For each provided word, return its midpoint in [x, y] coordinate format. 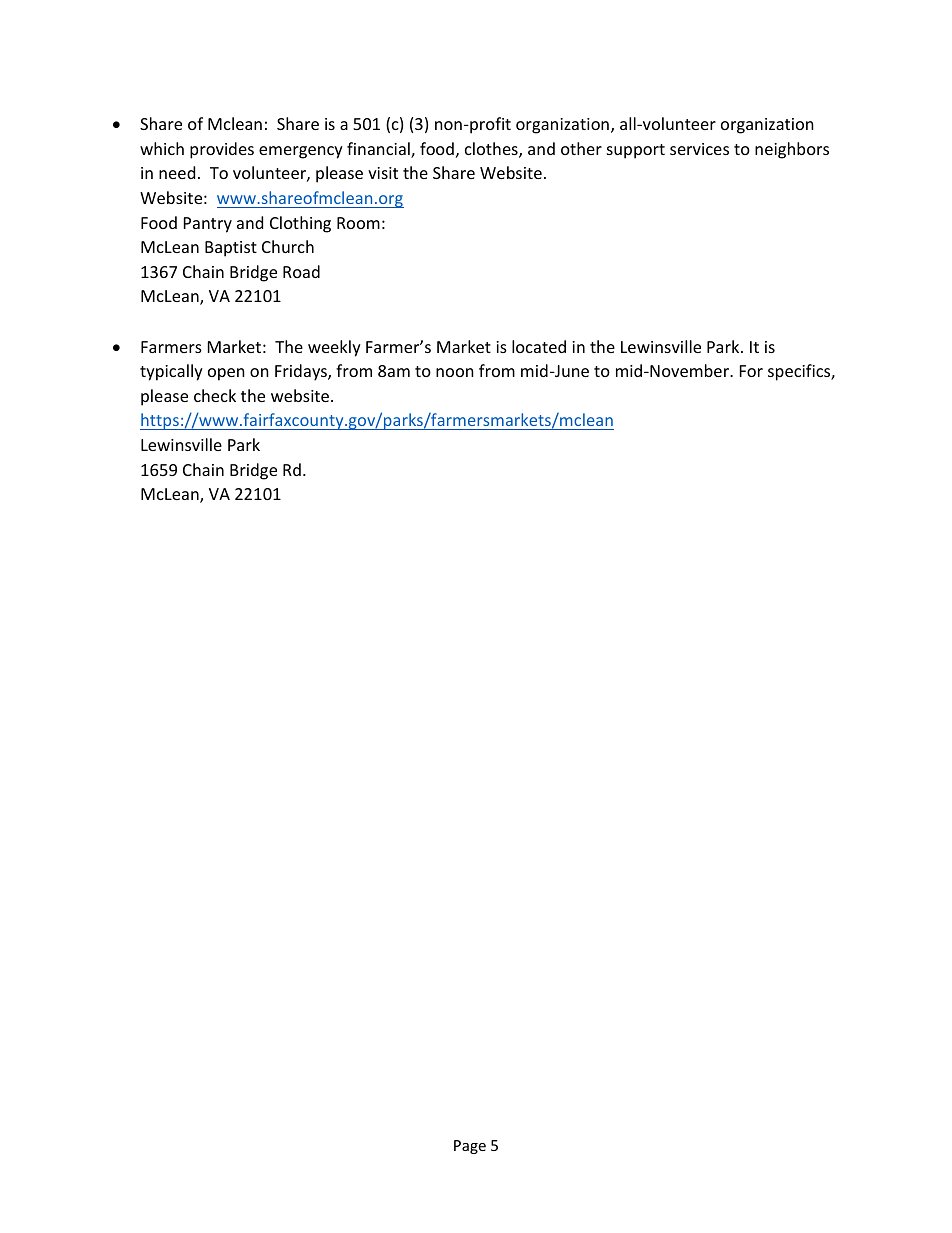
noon [455, 372]
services [699, 149]
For [751, 371]
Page [470, 1147]
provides [222, 150]
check [215, 395]
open [226, 374]
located [539, 346]
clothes [492, 150]
